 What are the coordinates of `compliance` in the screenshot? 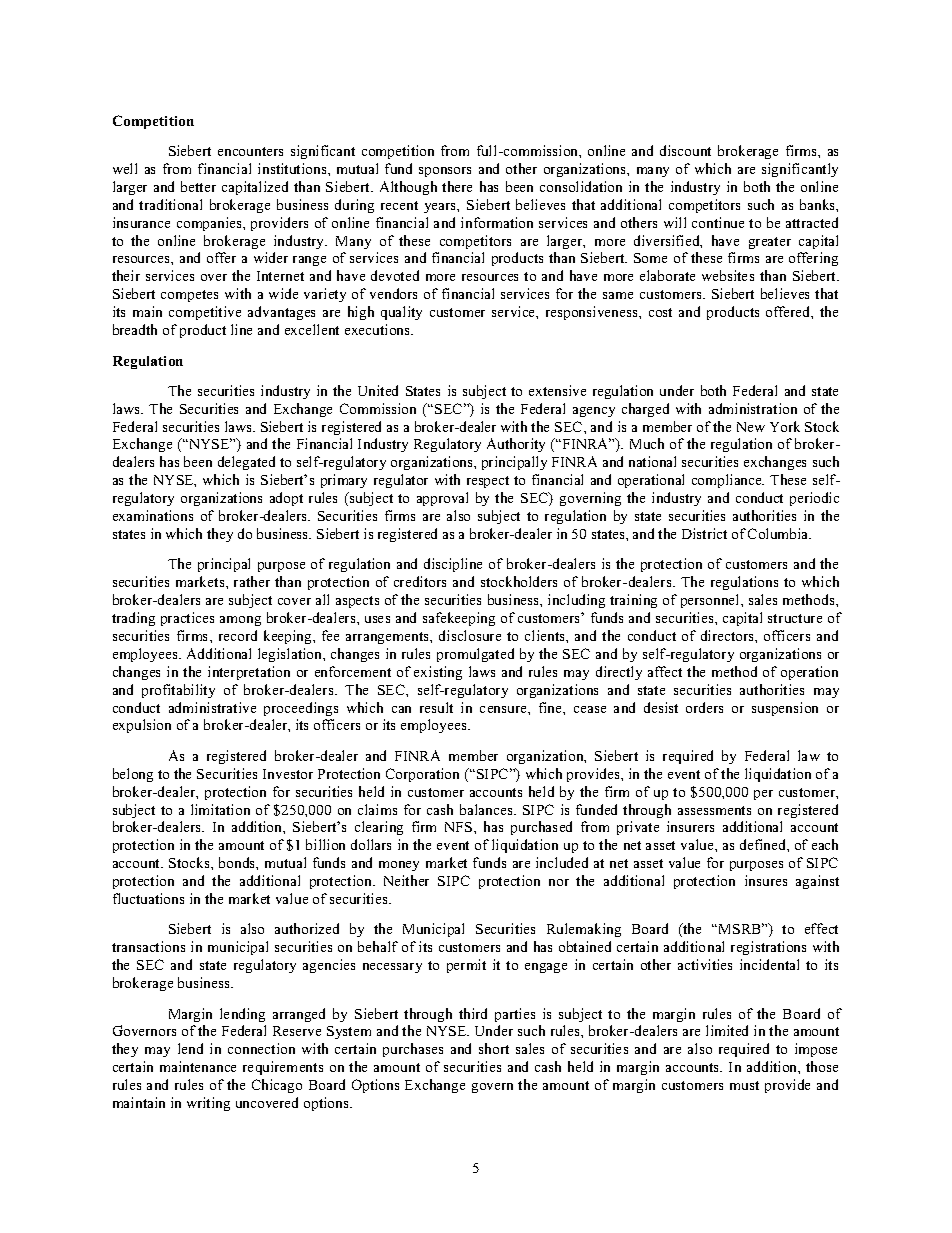 It's located at (728, 481).
